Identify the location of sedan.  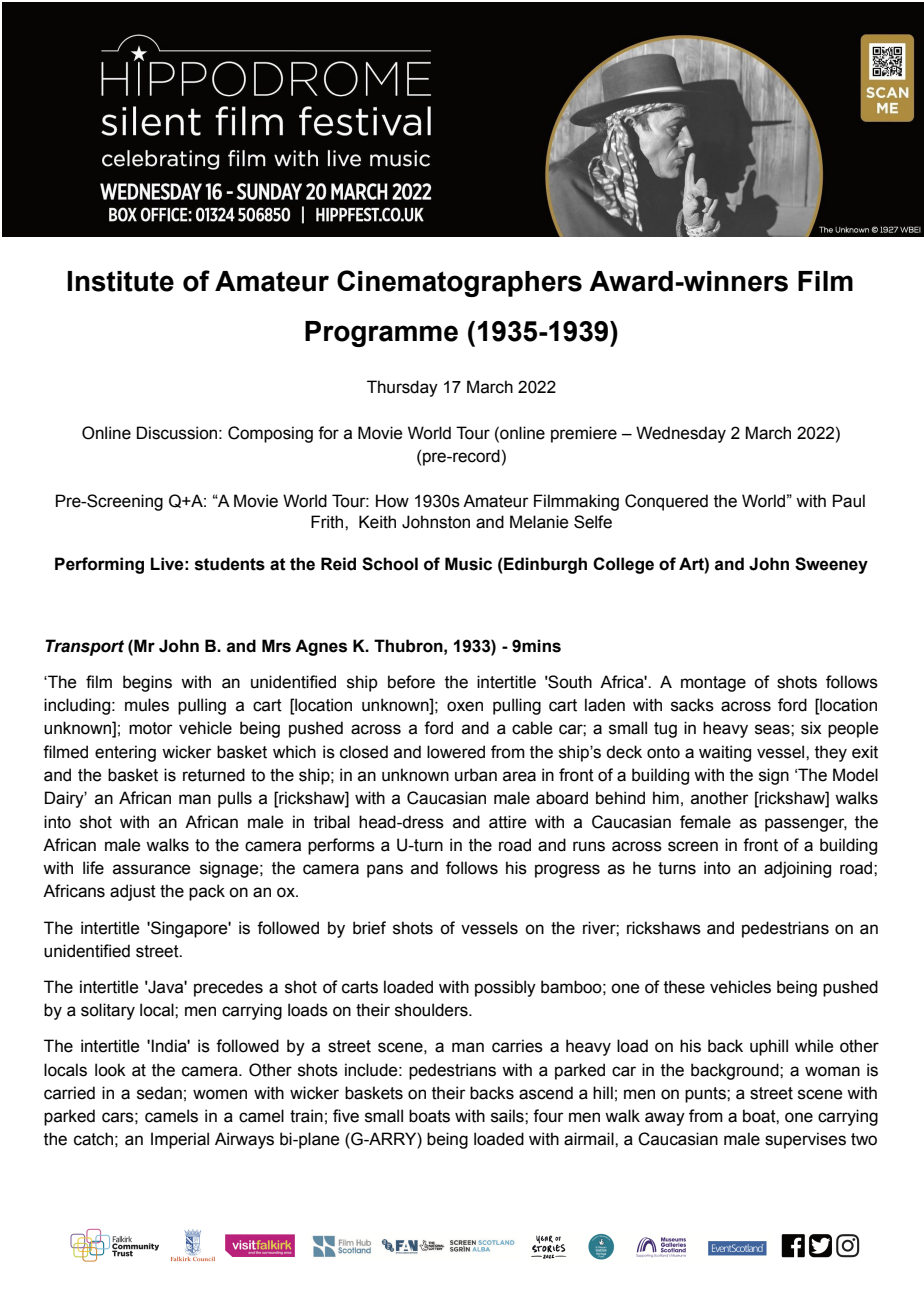
(159, 1093).
